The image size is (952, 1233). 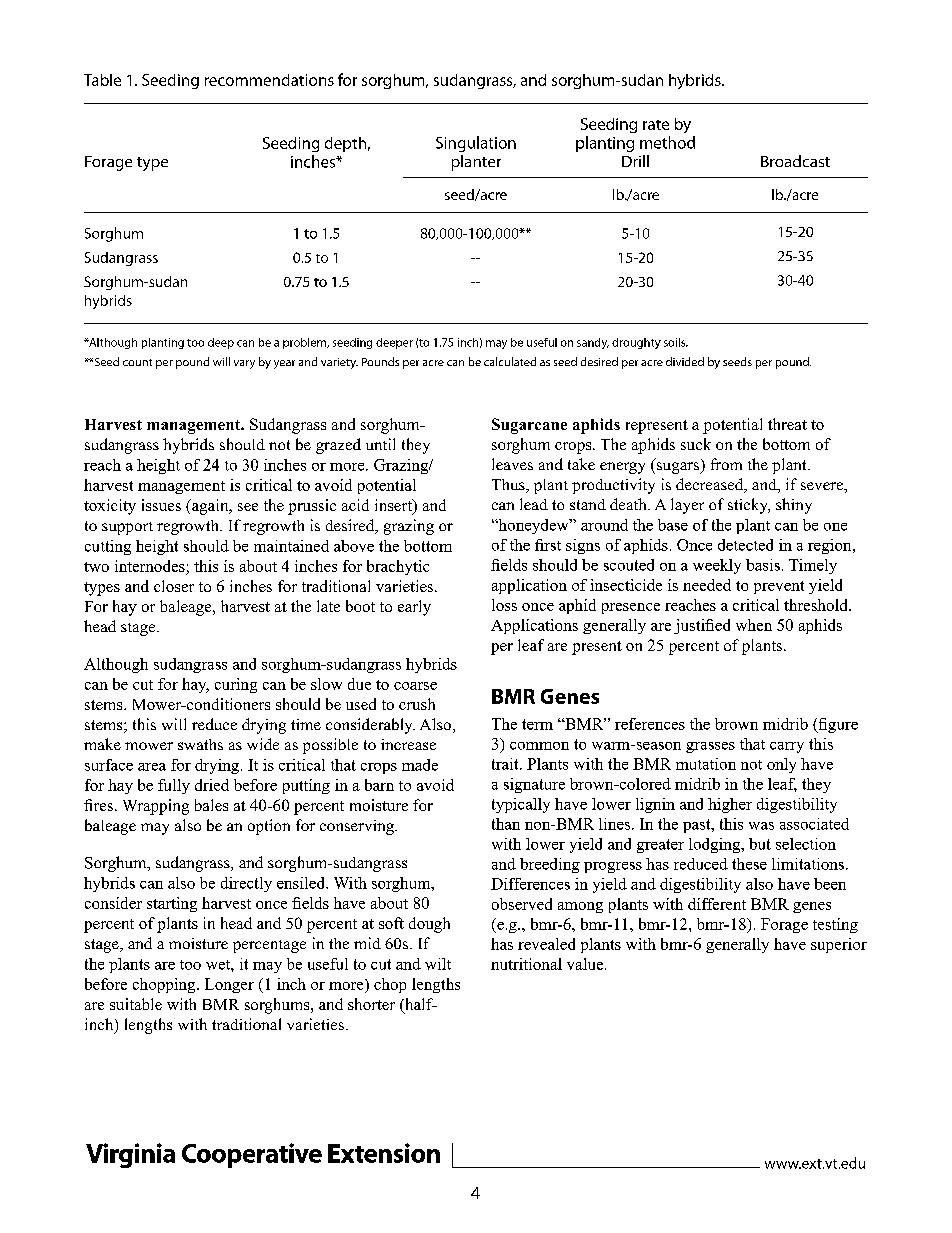 What do you see at coordinates (269, 80) in the page?
I see `recommendations` at bounding box center [269, 80].
